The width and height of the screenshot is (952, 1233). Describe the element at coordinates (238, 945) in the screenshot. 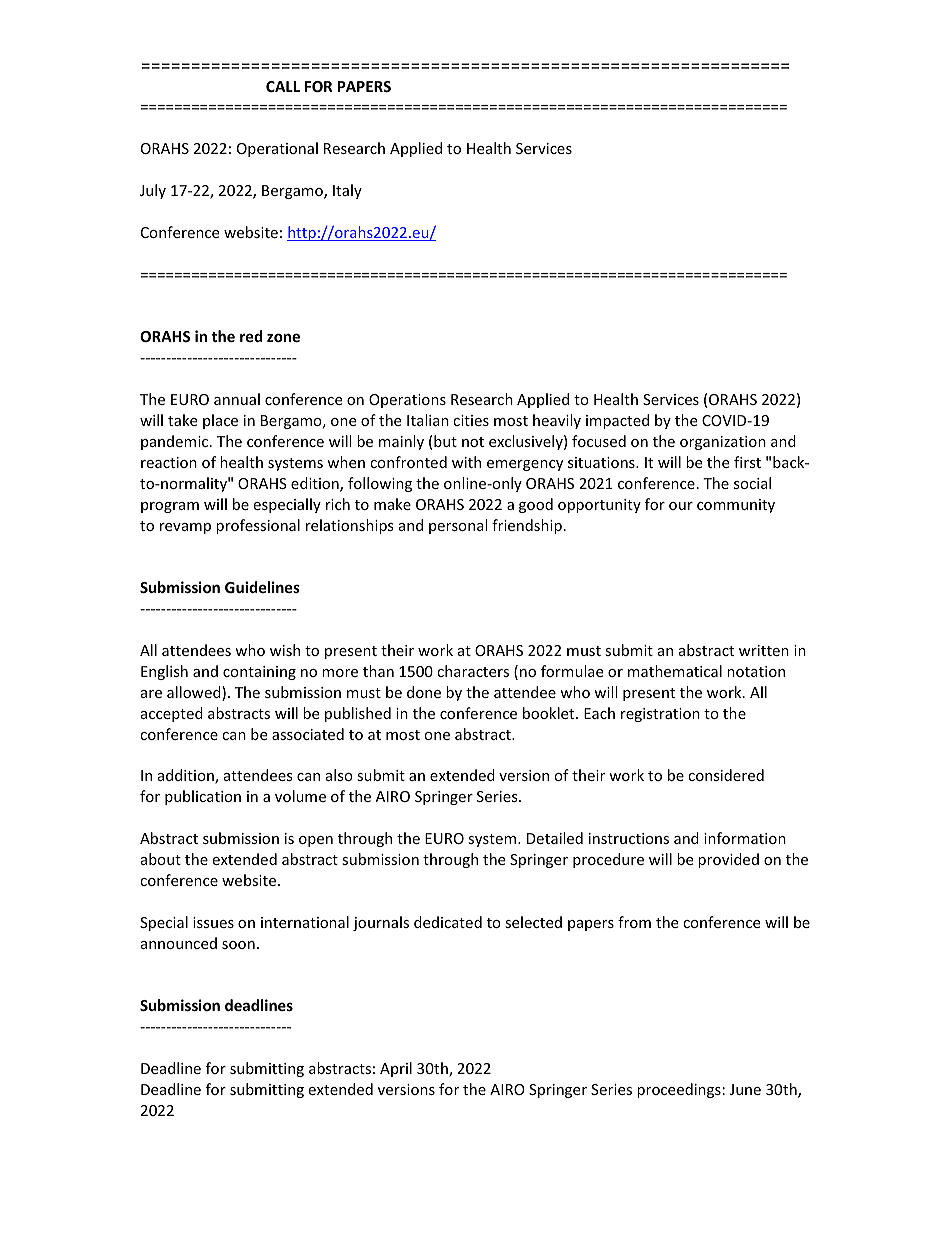

I see `soon` at that location.
